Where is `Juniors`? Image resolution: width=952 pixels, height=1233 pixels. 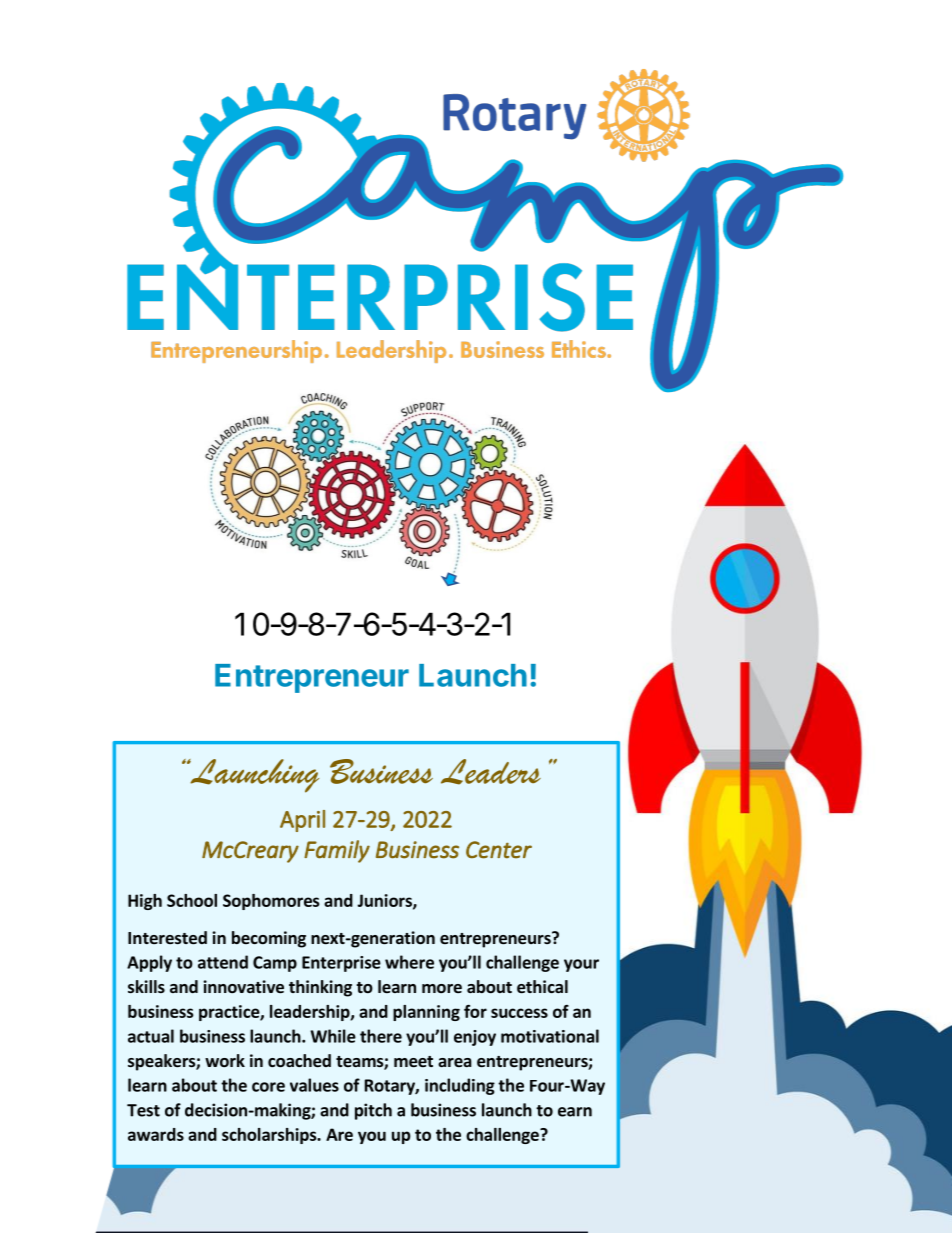
Juniors is located at coordinates (385, 901).
